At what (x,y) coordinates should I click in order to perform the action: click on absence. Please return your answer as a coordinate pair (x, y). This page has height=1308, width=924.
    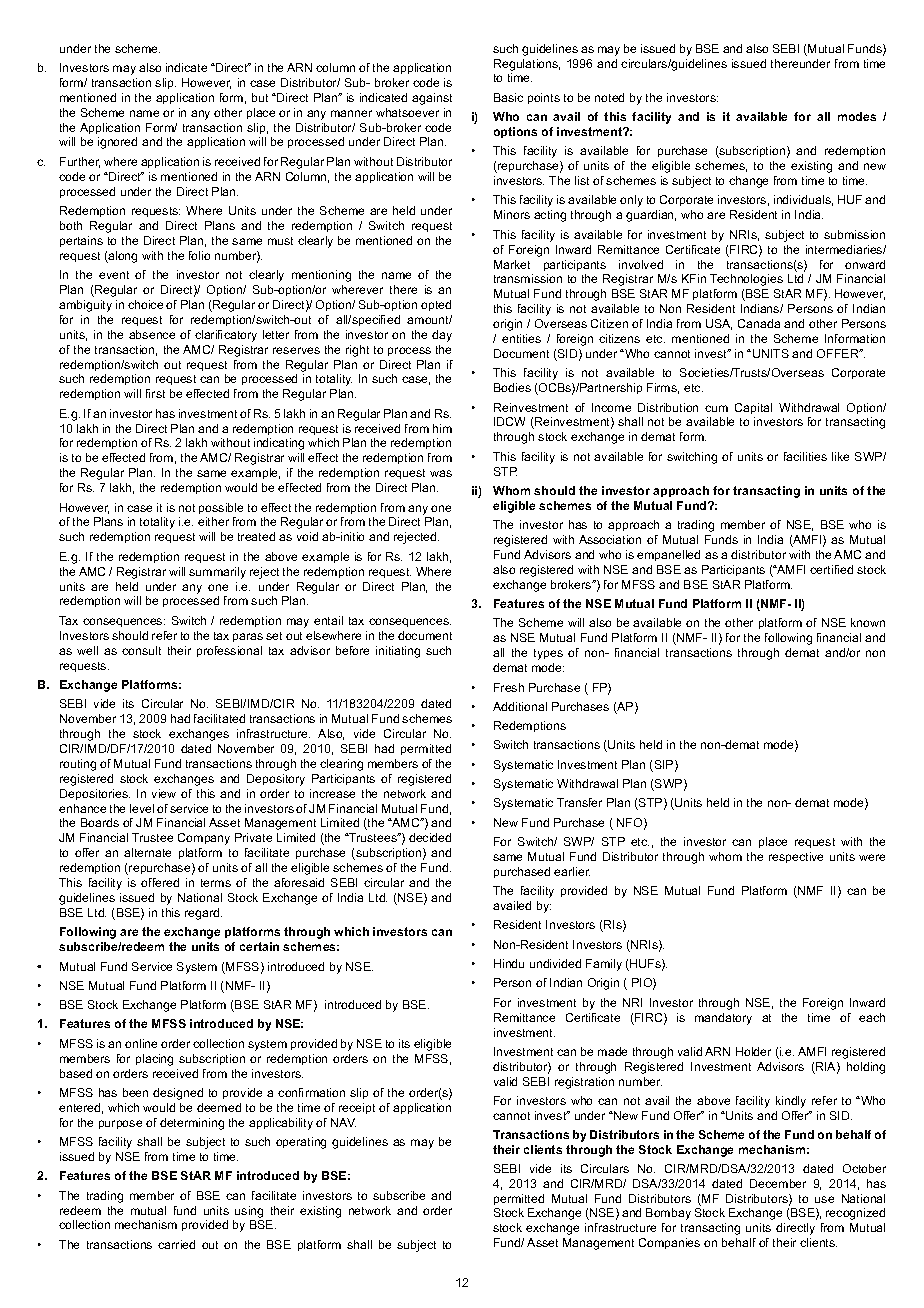
    Looking at the image, I should click on (152, 334).
